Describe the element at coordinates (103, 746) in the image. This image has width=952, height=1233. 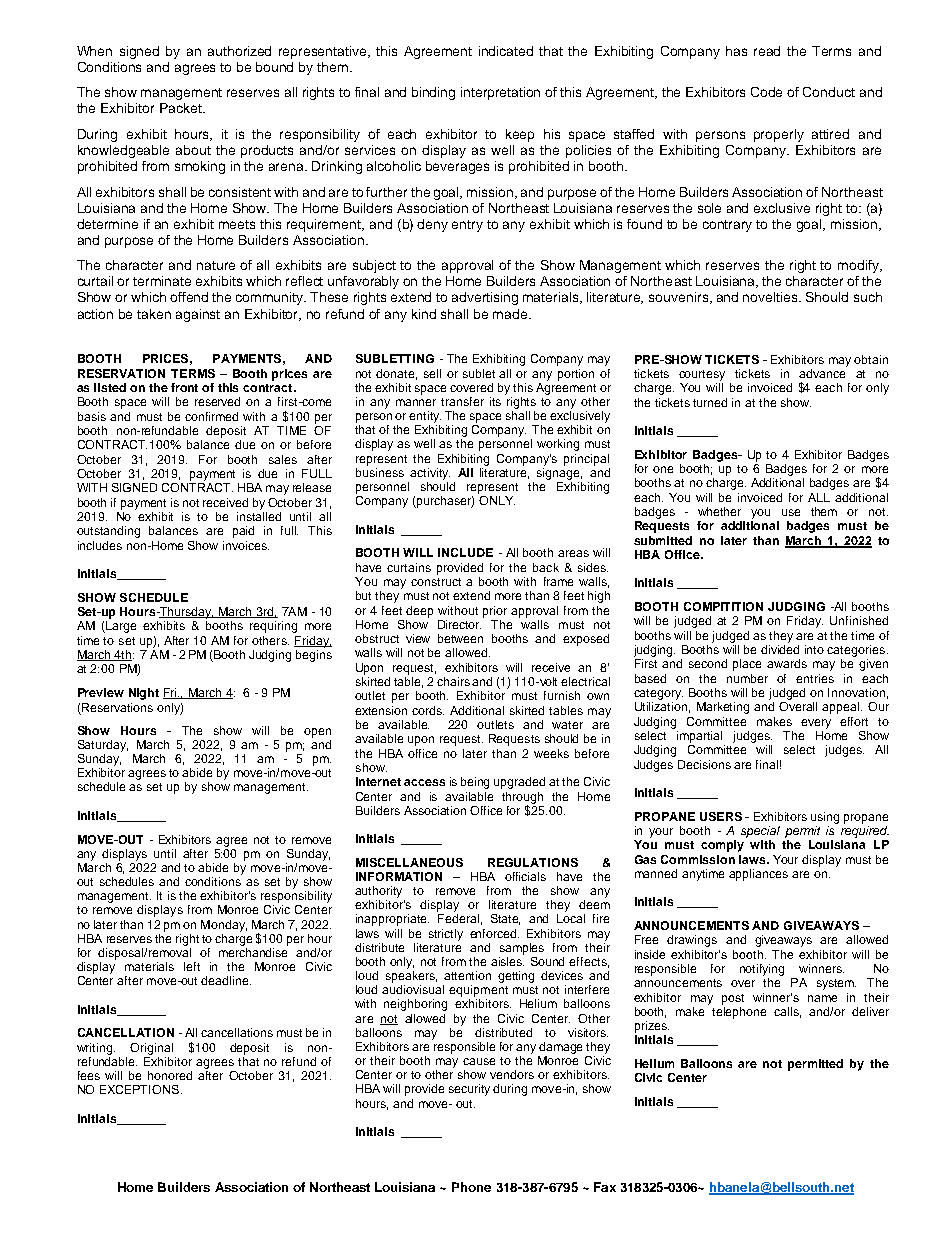
I see `Saturday` at that location.
